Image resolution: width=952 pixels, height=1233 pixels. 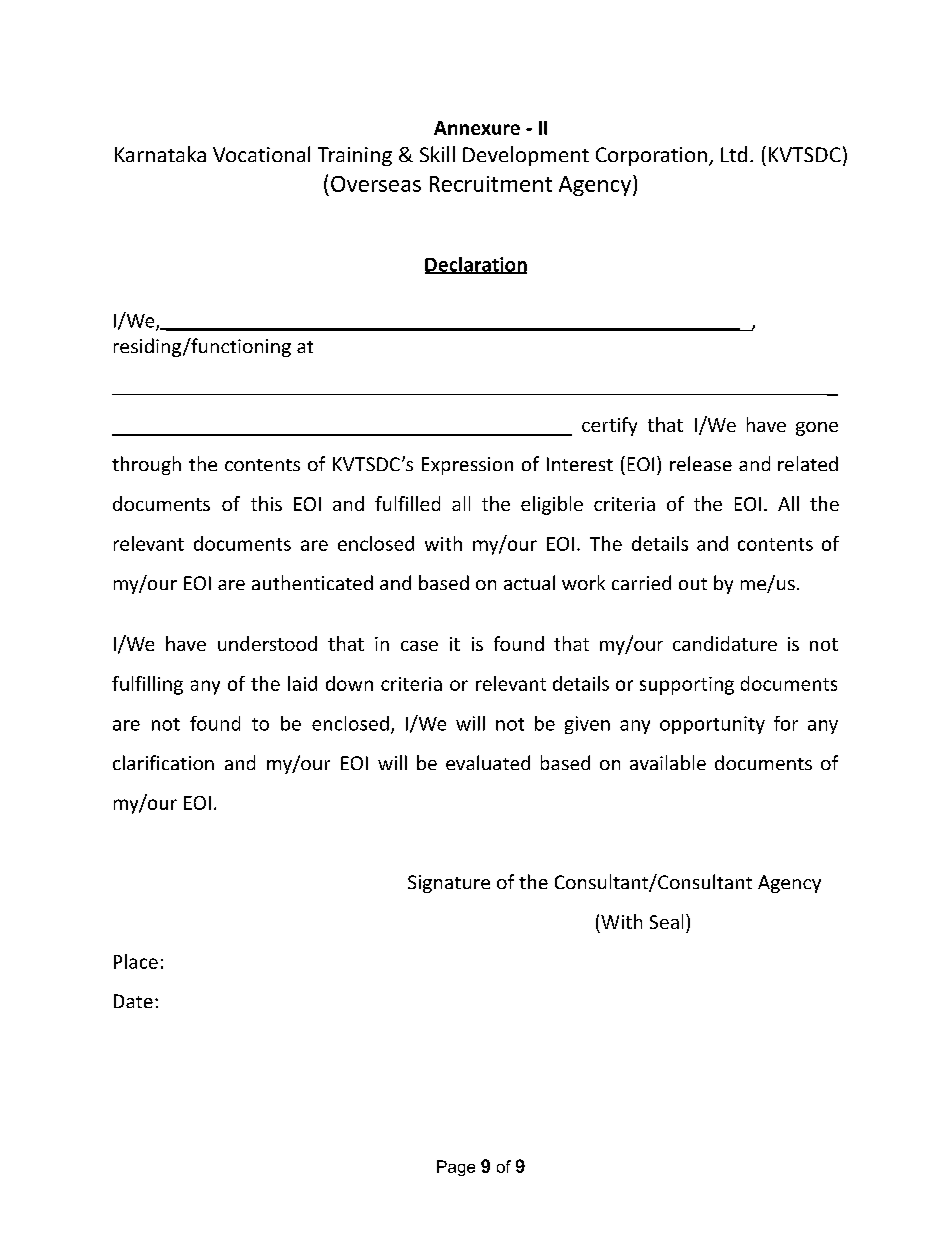 What do you see at coordinates (734, 154) in the screenshot?
I see `Ltd` at bounding box center [734, 154].
